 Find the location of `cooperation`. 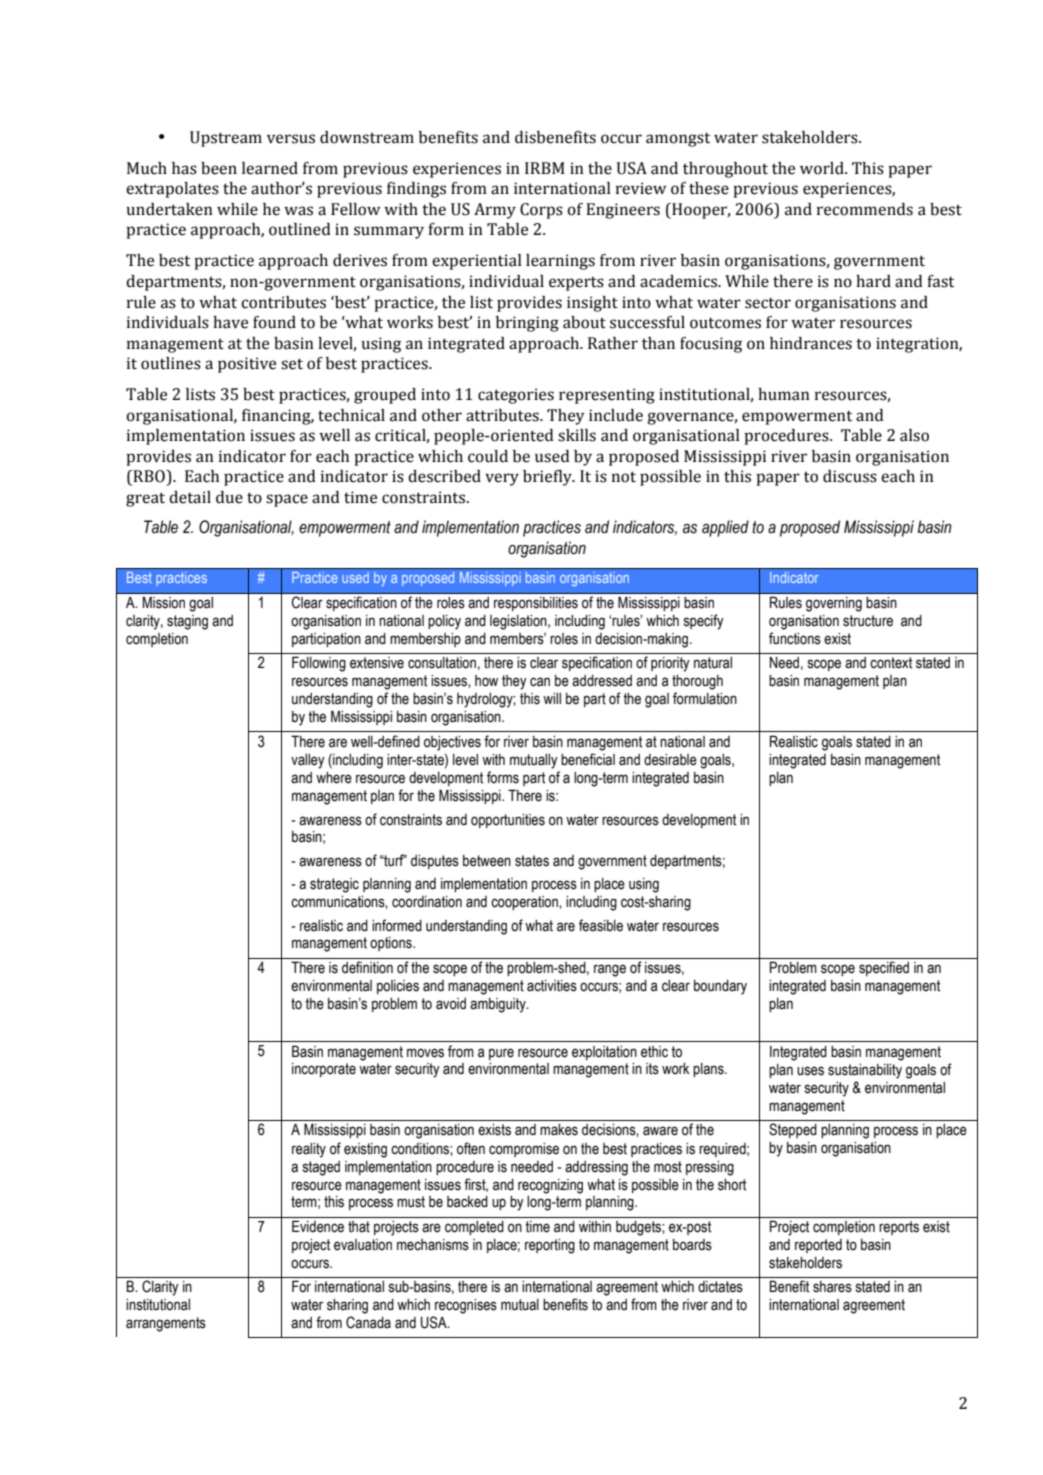

cooperation is located at coordinates (525, 903).
